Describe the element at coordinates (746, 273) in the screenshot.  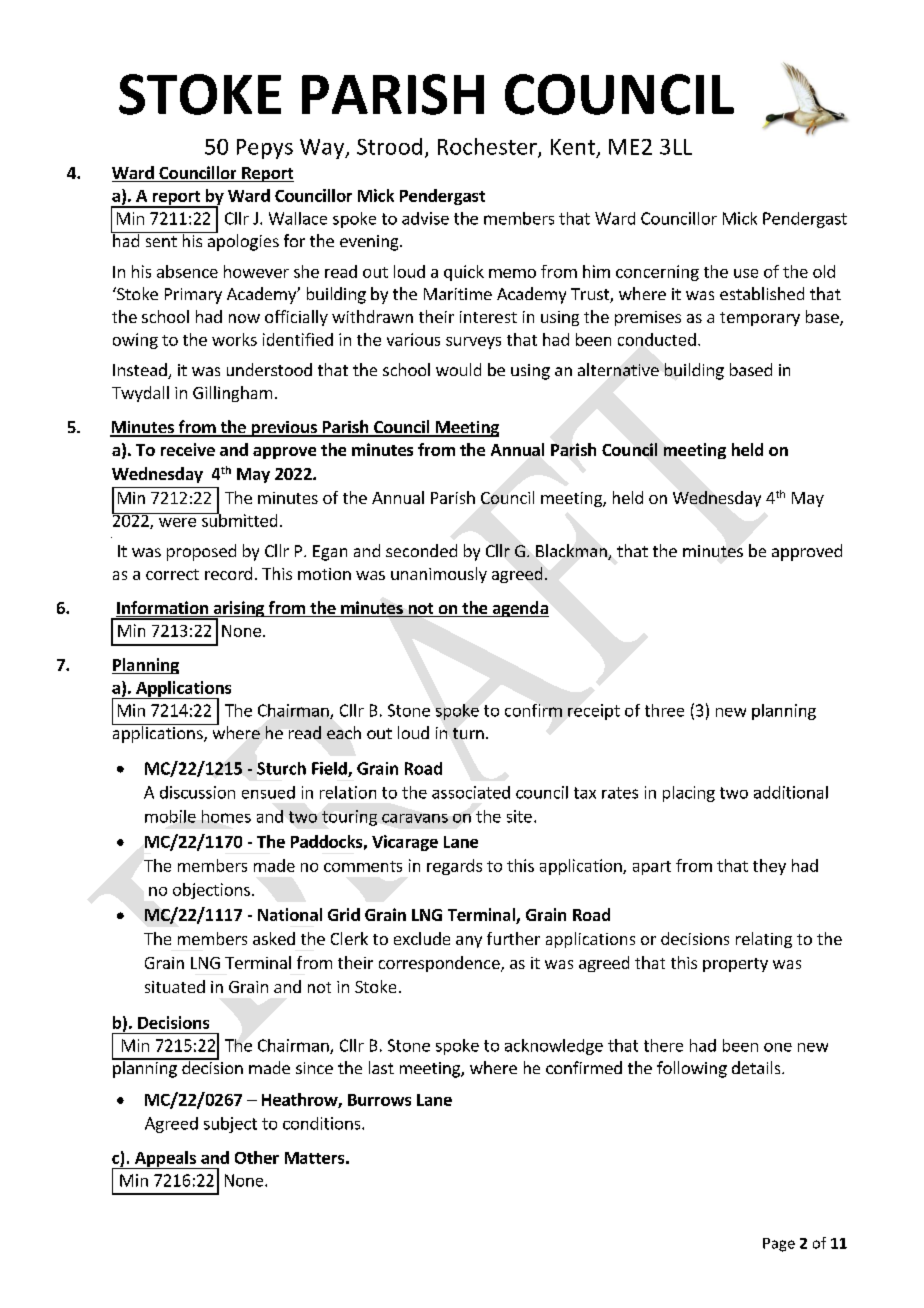
I see `use` at that location.
